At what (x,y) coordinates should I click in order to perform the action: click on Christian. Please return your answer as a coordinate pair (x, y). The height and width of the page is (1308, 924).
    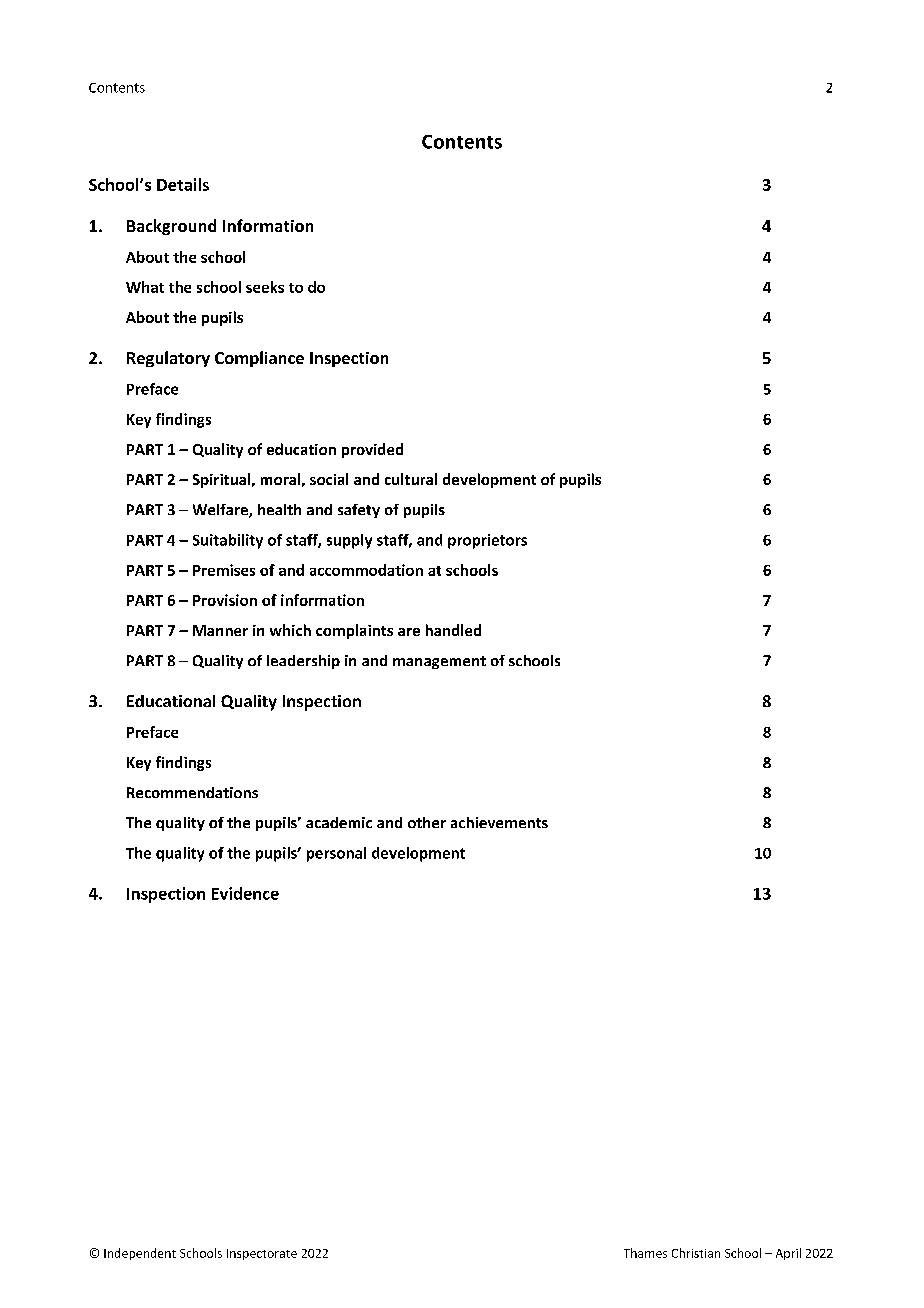
    Looking at the image, I should click on (696, 1253).
